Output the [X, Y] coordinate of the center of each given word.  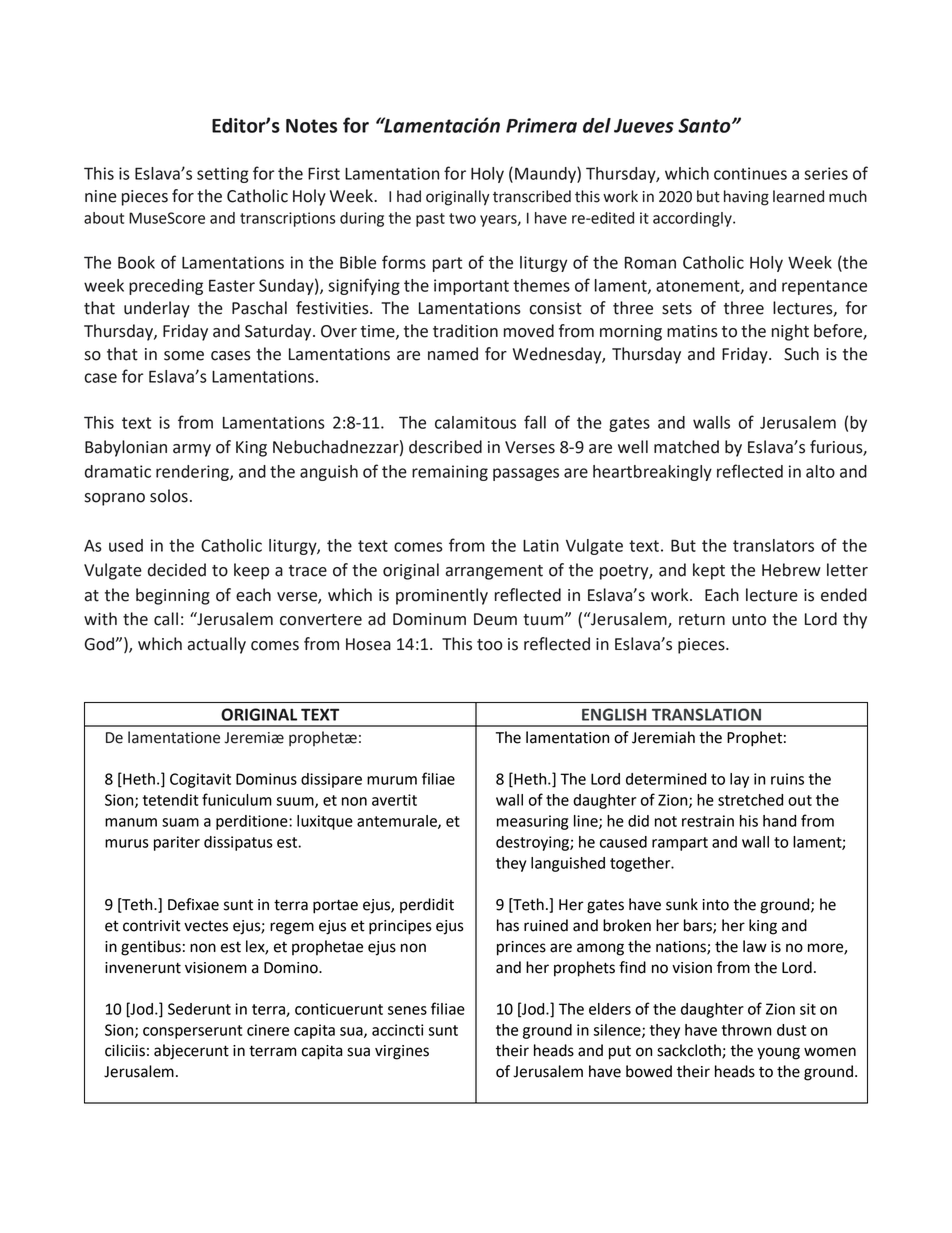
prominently [442, 596]
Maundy [546, 175]
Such [801, 354]
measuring [532, 822]
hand [779, 821]
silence [618, 1031]
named [453, 354]
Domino [292, 968]
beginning [173, 596]
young [778, 1053]
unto [749, 620]
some [184, 356]
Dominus [266, 779]
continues [750, 173]
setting [223, 175]
